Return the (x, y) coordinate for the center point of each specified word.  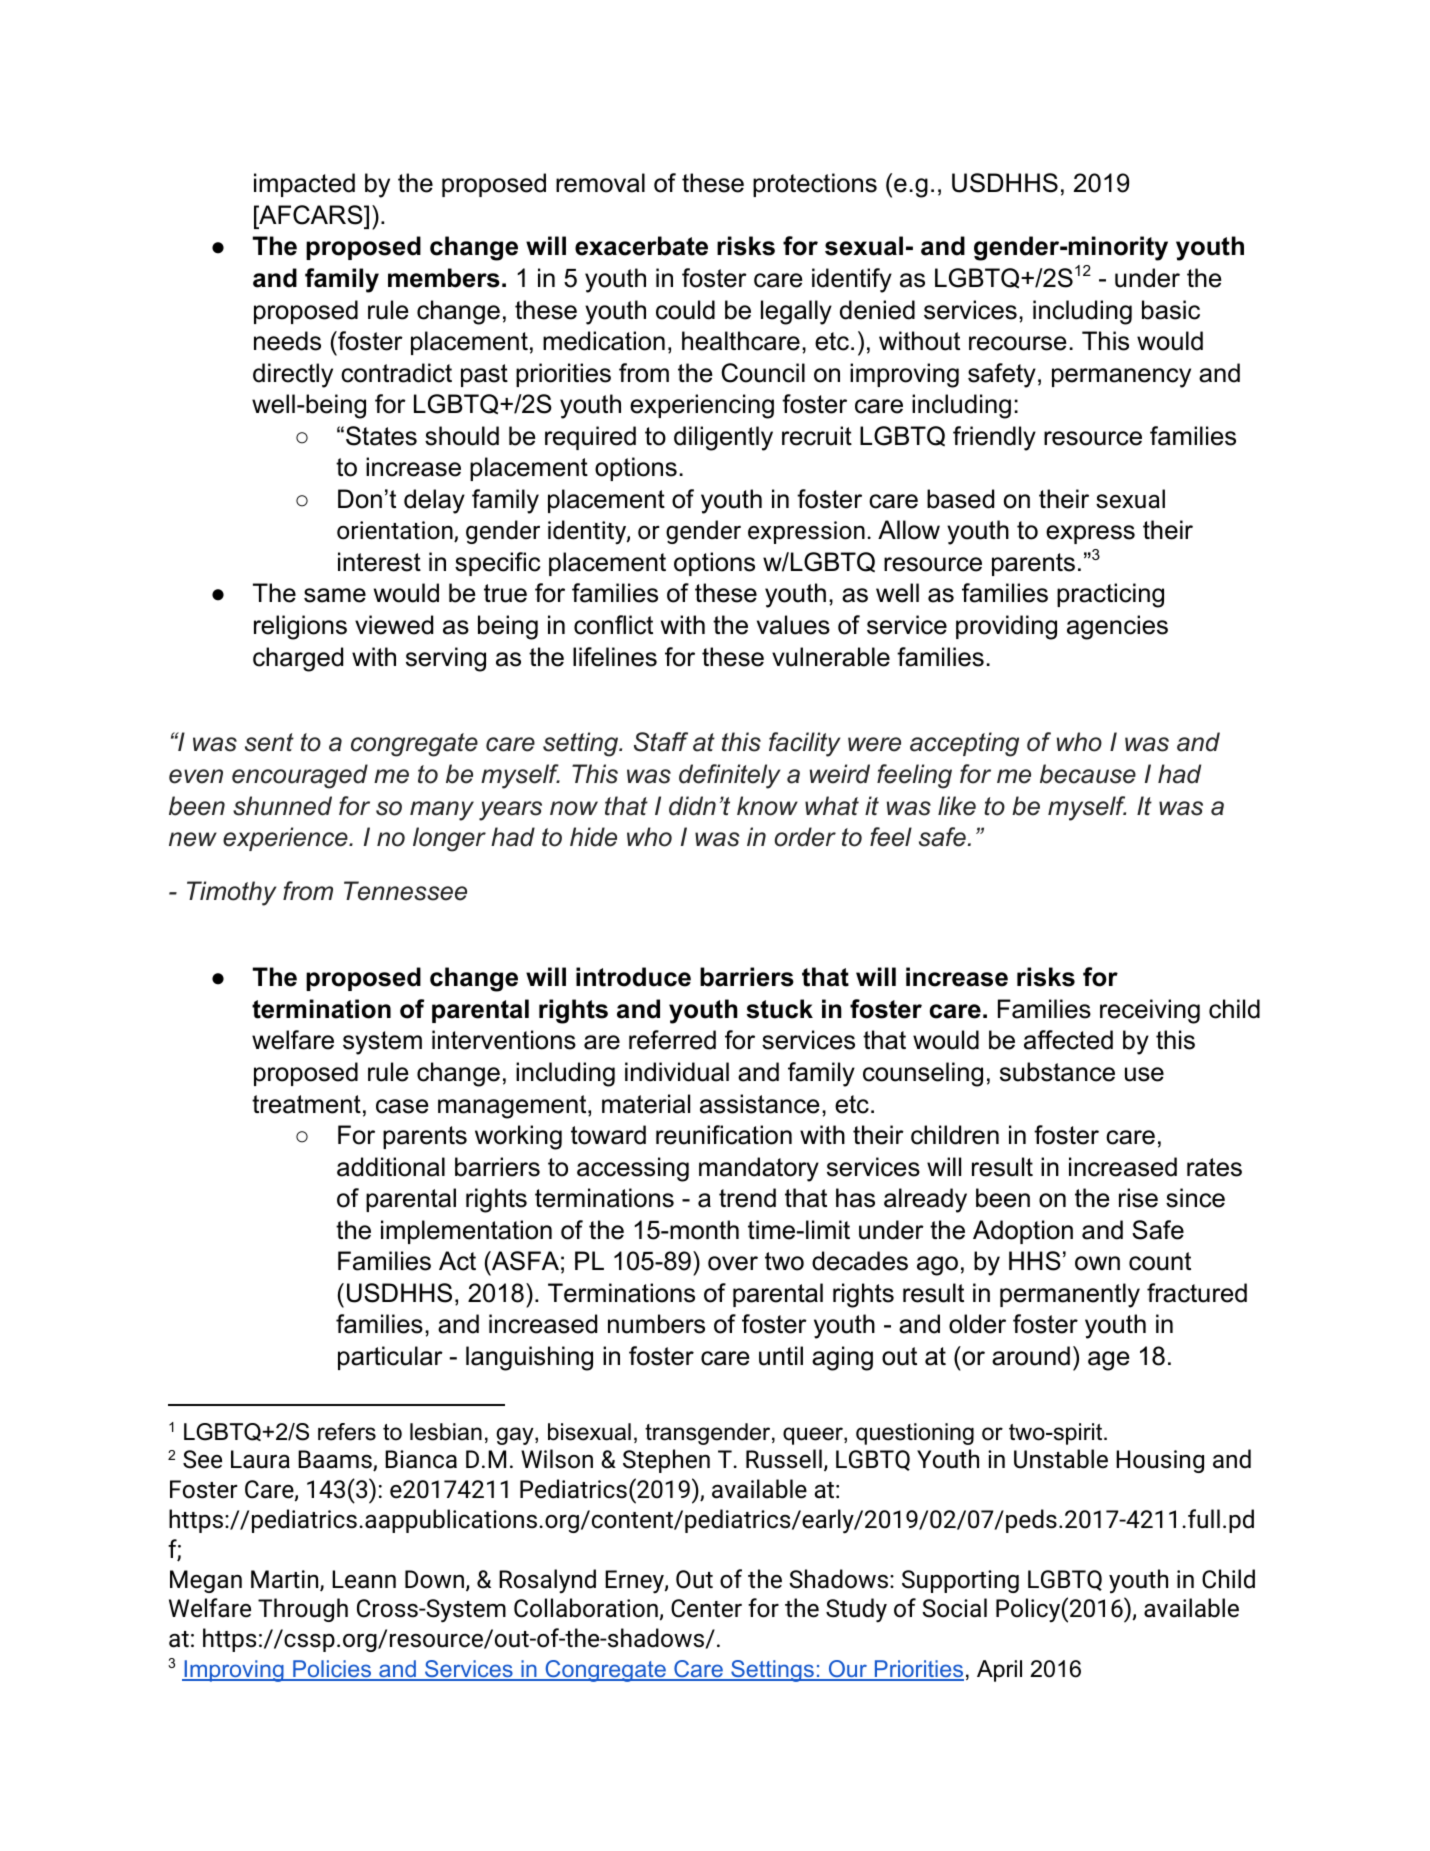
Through (303, 1610)
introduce (633, 977)
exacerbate (641, 246)
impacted (304, 185)
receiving (1150, 1011)
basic (1171, 310)
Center (706, 1608)
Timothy (231, 893)
